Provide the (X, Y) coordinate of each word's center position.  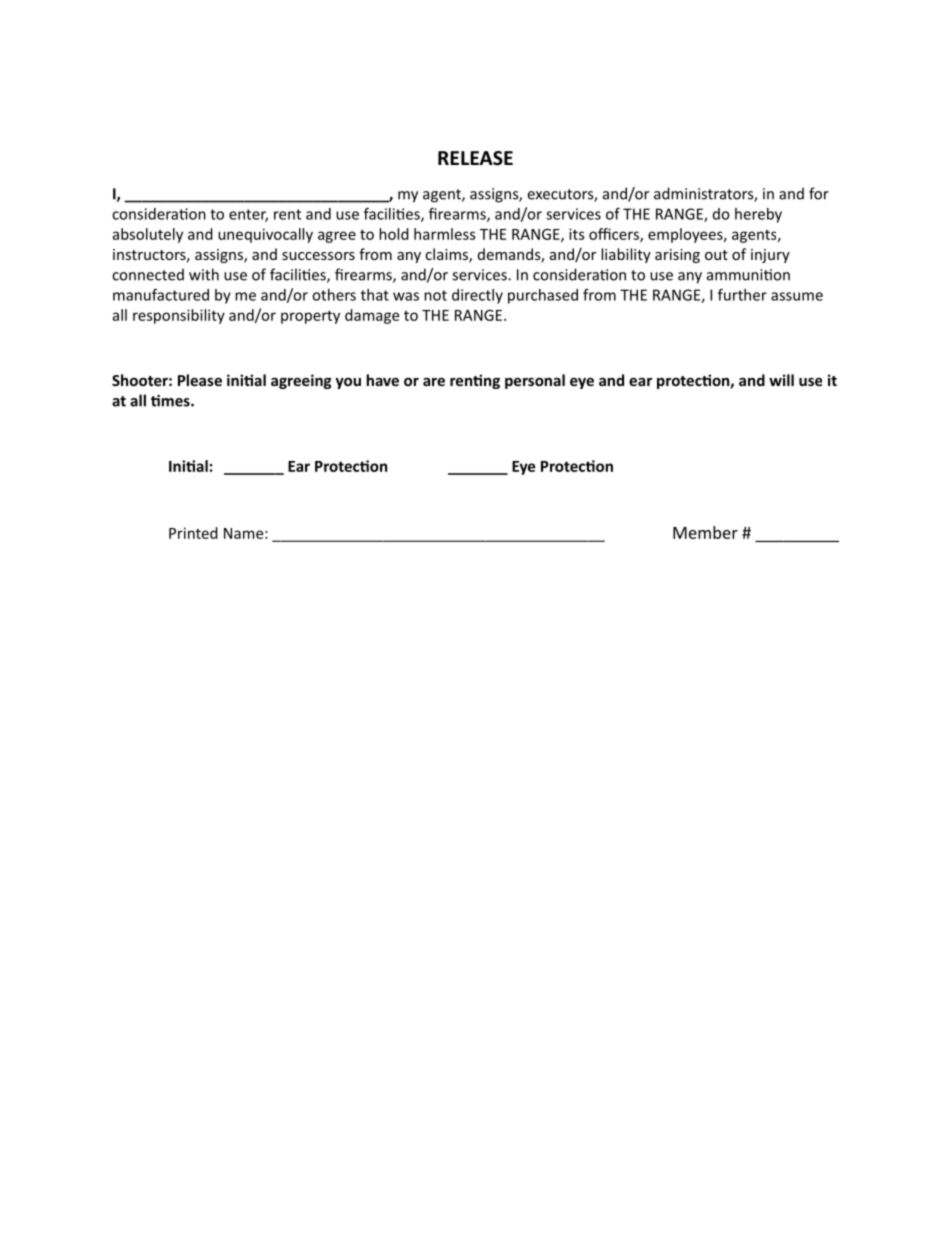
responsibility (179, 316)
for (819, 193)
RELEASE (475, 158)
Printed (193, 533)
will (781, 380)
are (434, 381)
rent (287, 214)
